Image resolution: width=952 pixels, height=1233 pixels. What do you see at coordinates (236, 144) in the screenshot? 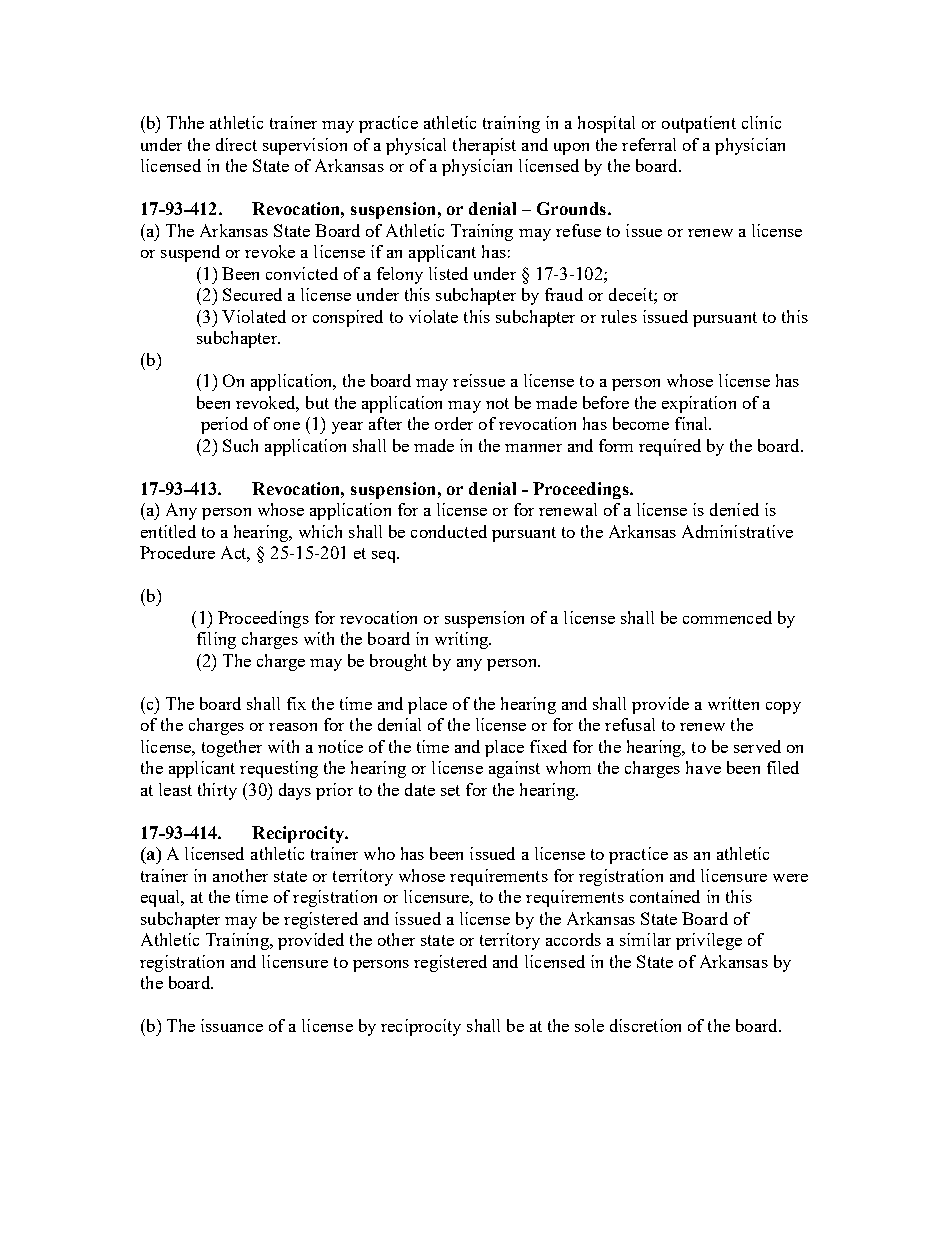
I see `direct` at bounding box center [236, 144].
